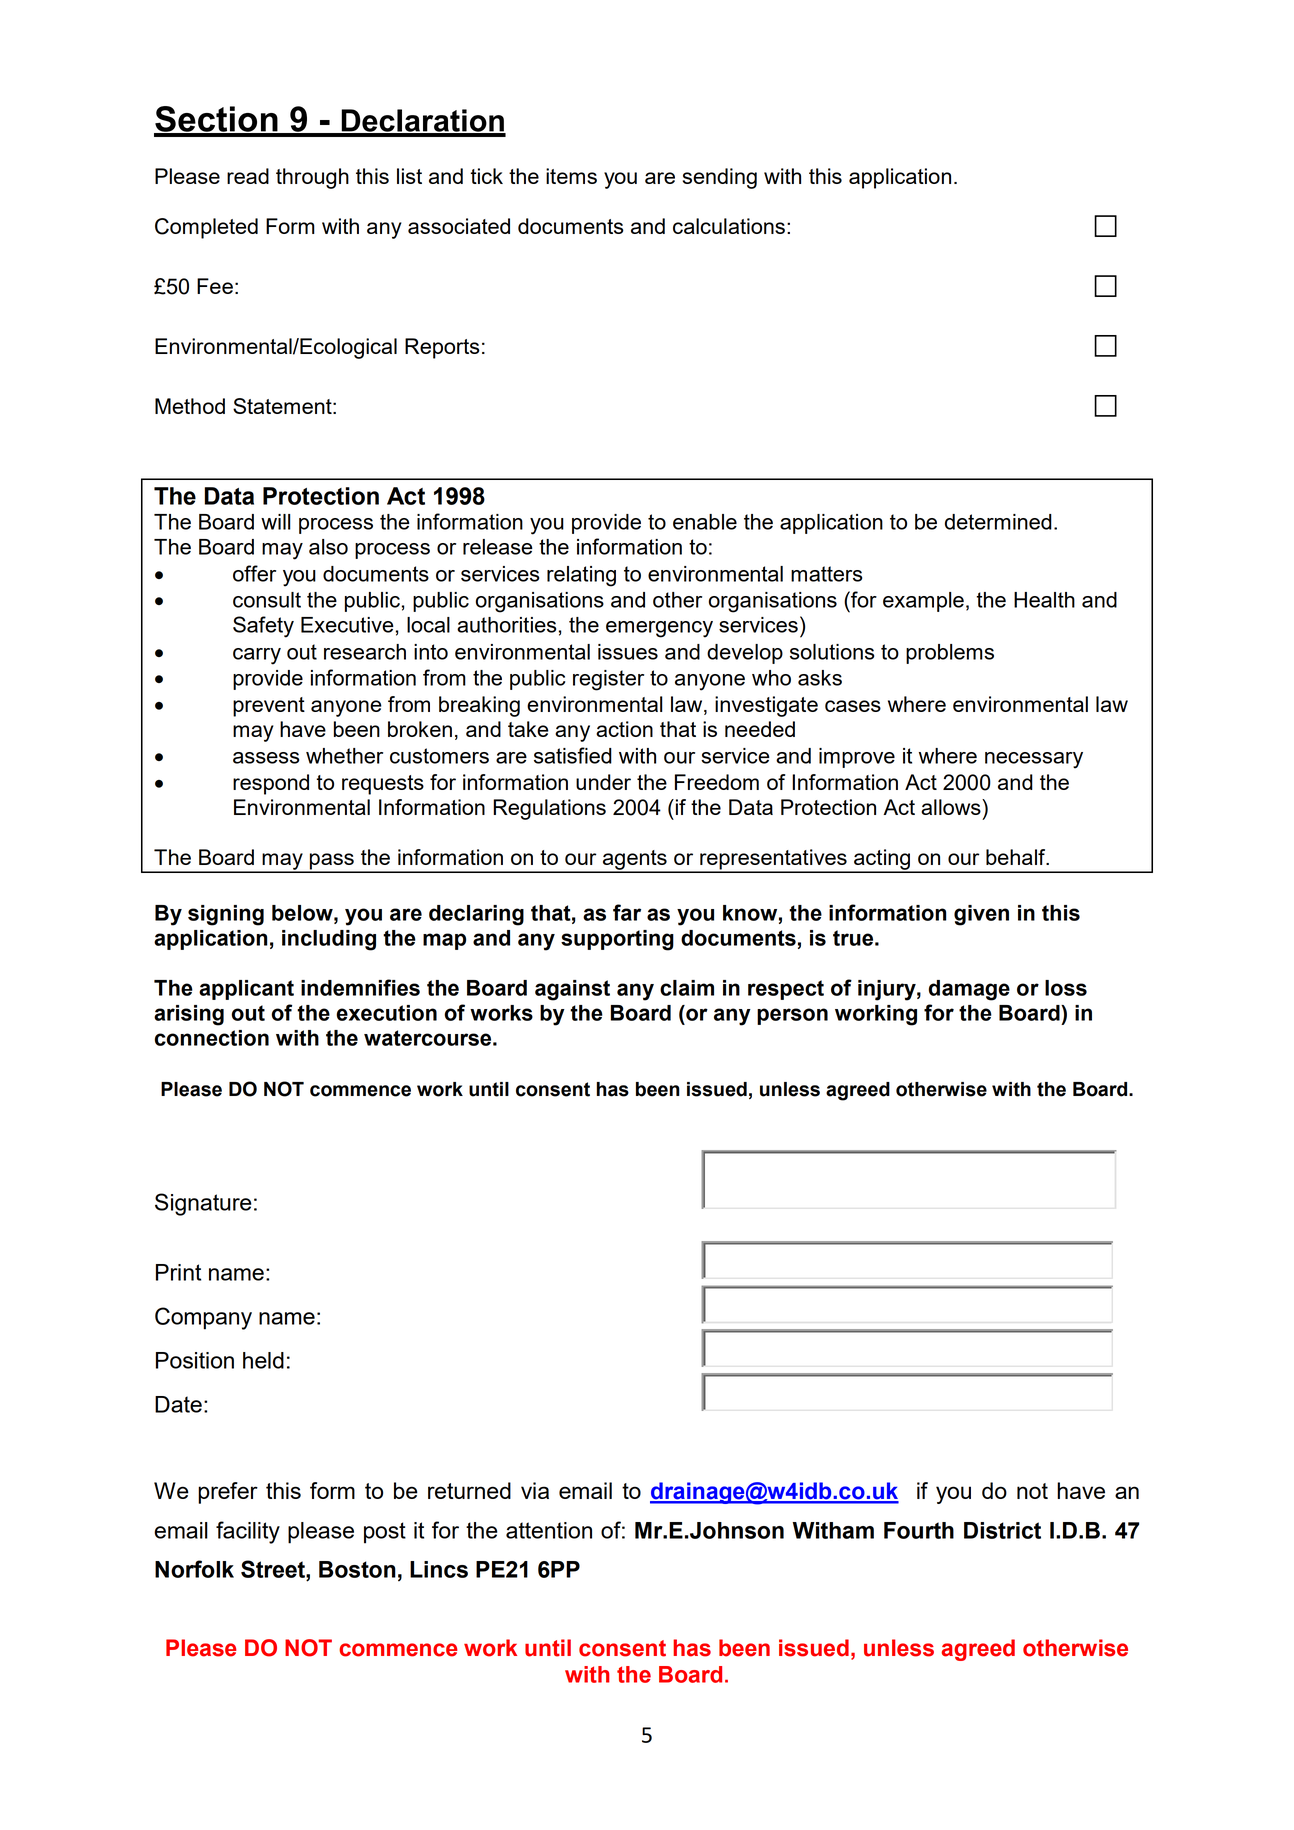 Image resolution: width=1294 pixels, height=1830 pixels. I want to click on items, so click(571, 176).
